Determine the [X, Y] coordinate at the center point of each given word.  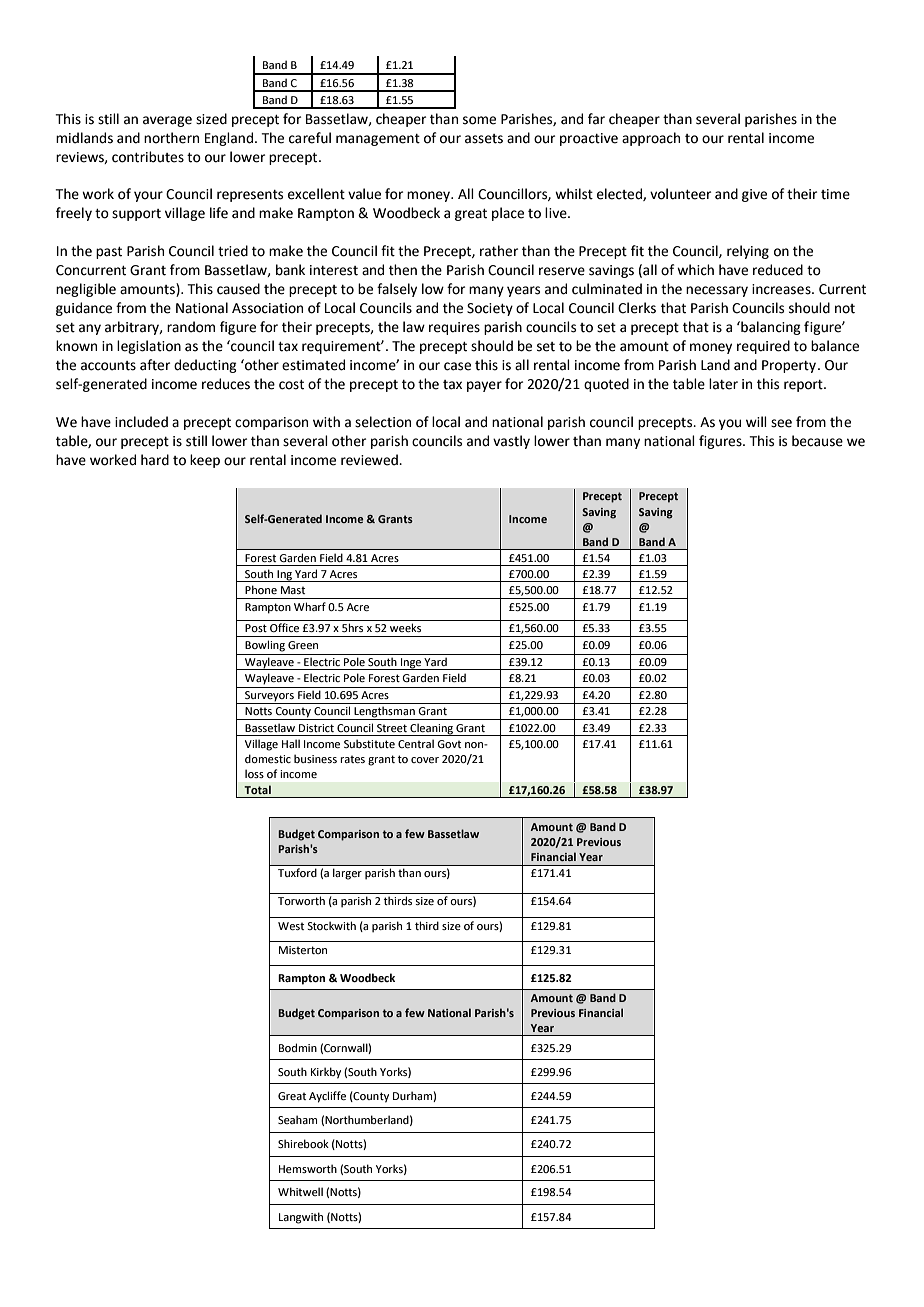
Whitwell [300, 1191]
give [754, 195]
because [817, 441]
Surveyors [269, 697]
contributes [148, 157]
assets [484, 139]
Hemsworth [308, 1168]
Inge [411, 664]
